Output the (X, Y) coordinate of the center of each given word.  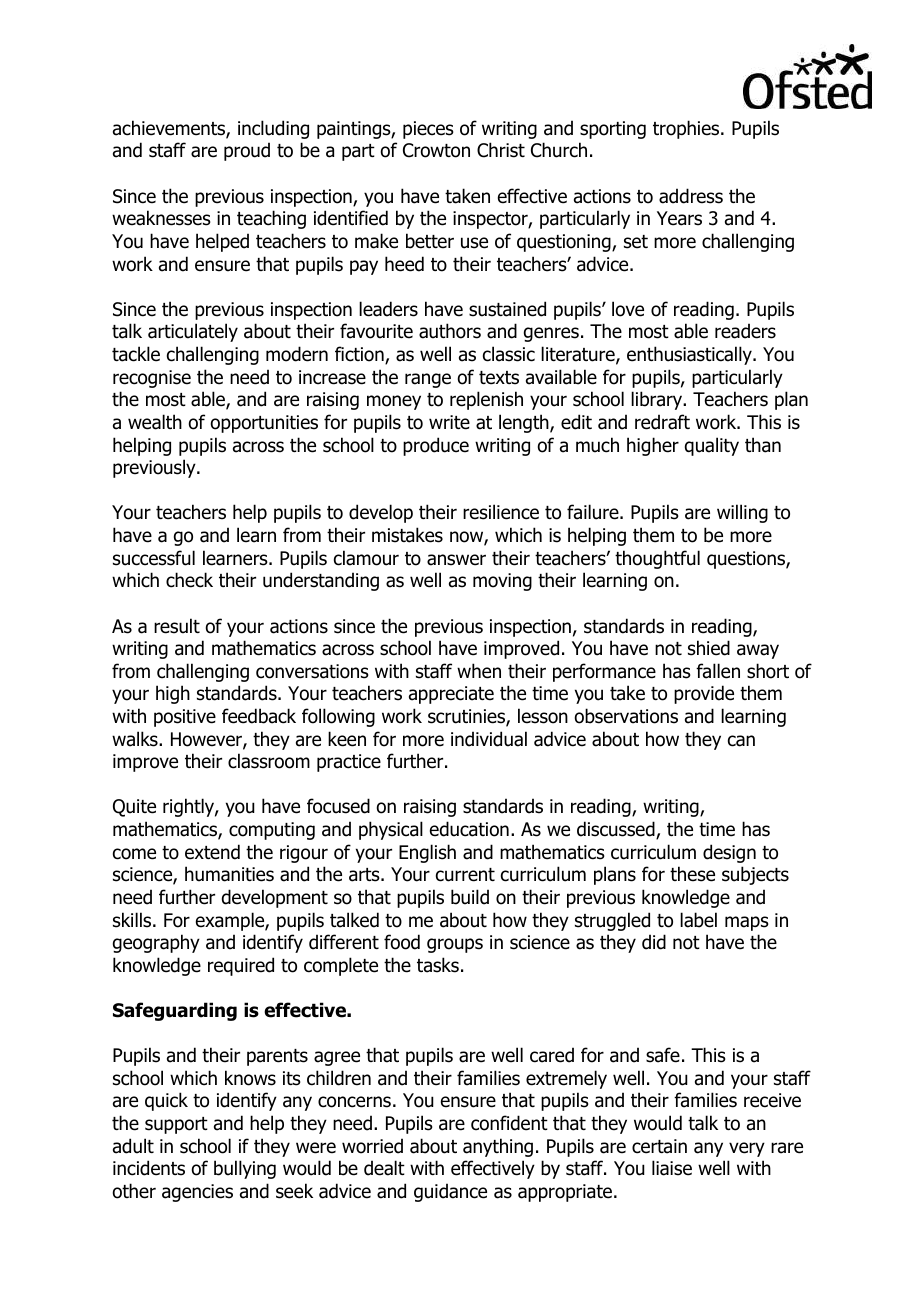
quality (712, 446)
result (177, 626)
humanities (229, 874)
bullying (245, 1169)
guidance (450, 1192)
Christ (501, 150)
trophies (687, 129)
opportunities (264, 424)
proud (247, 151)
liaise (672, 1168)
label (698, 920)
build (470, 897)
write (449, 422)
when (479, 671)
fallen (718, 671)
